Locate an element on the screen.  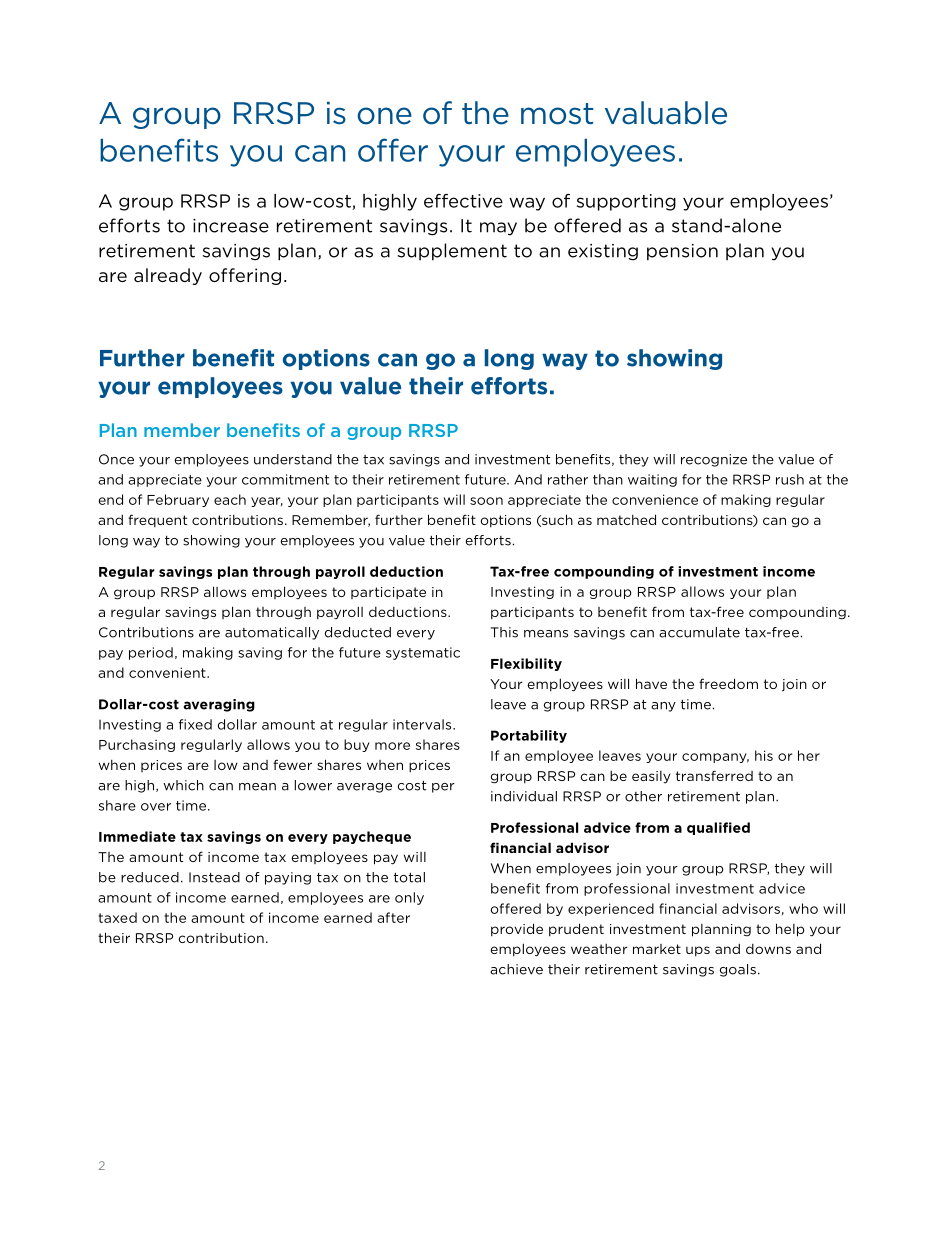
taxed is located at coordinates (117, 917).
